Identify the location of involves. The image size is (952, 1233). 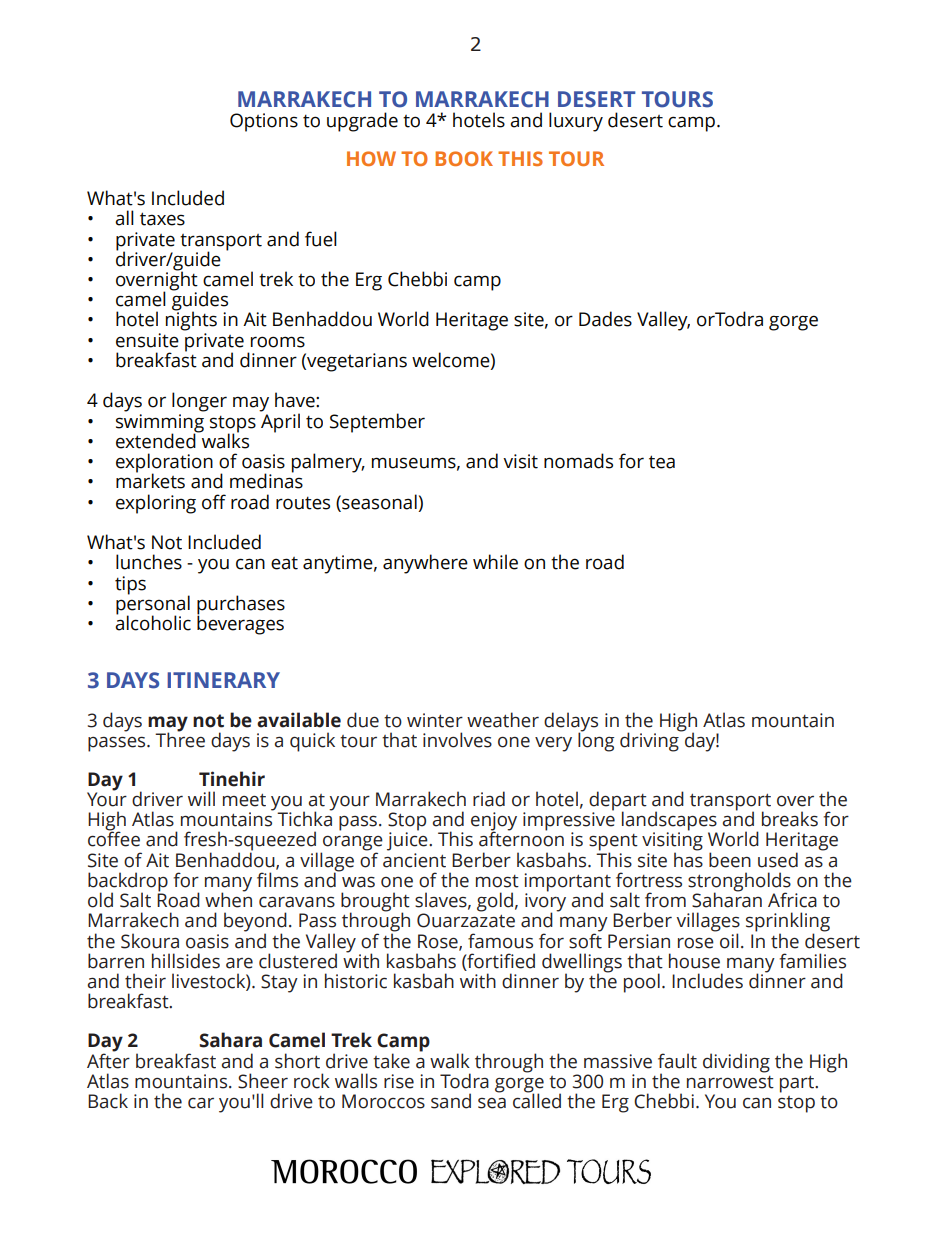
(457, 740).
